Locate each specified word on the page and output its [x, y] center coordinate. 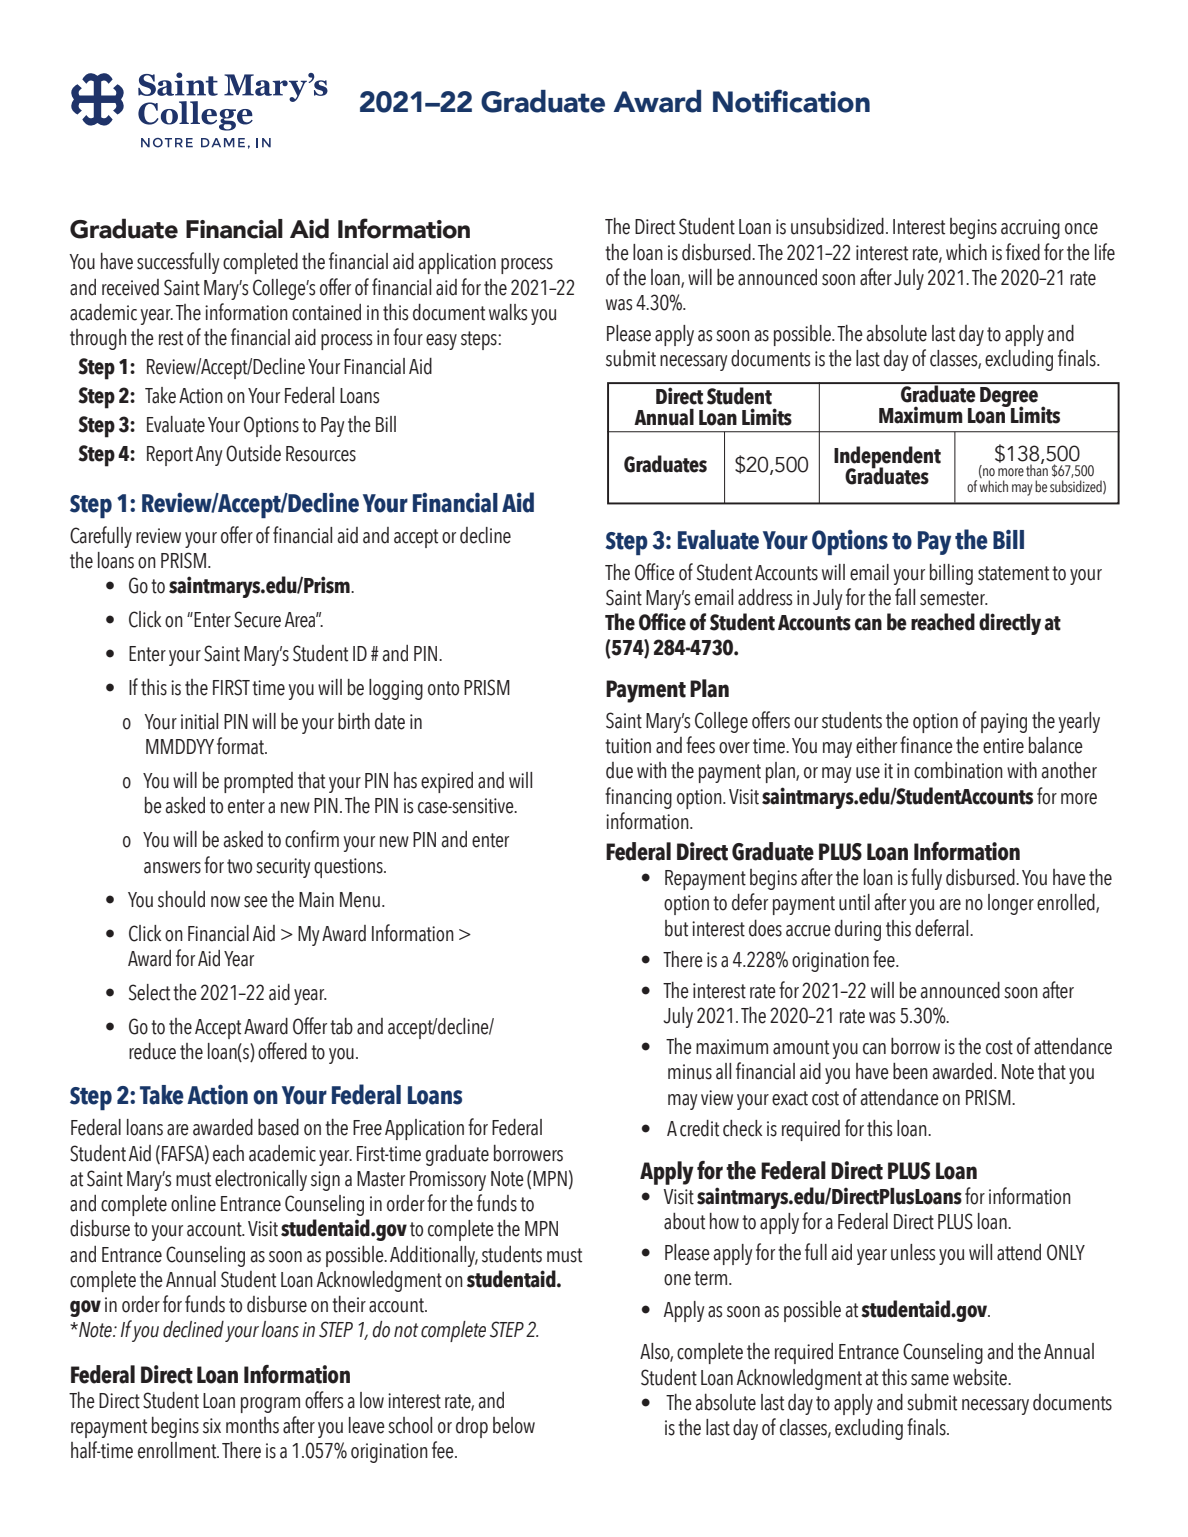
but [676, 928]
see [256, 902]
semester [953, 598]
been [910, 1071]
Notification [791, 101]
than [1037, 469]
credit [699, 1128]
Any [209, 456]
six [212, 1426]
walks [508, 312]
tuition [628, 746]
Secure [257, 619]
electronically [261, 1180]
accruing [1030, 229]
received [130, 287]
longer [1011, 904]
